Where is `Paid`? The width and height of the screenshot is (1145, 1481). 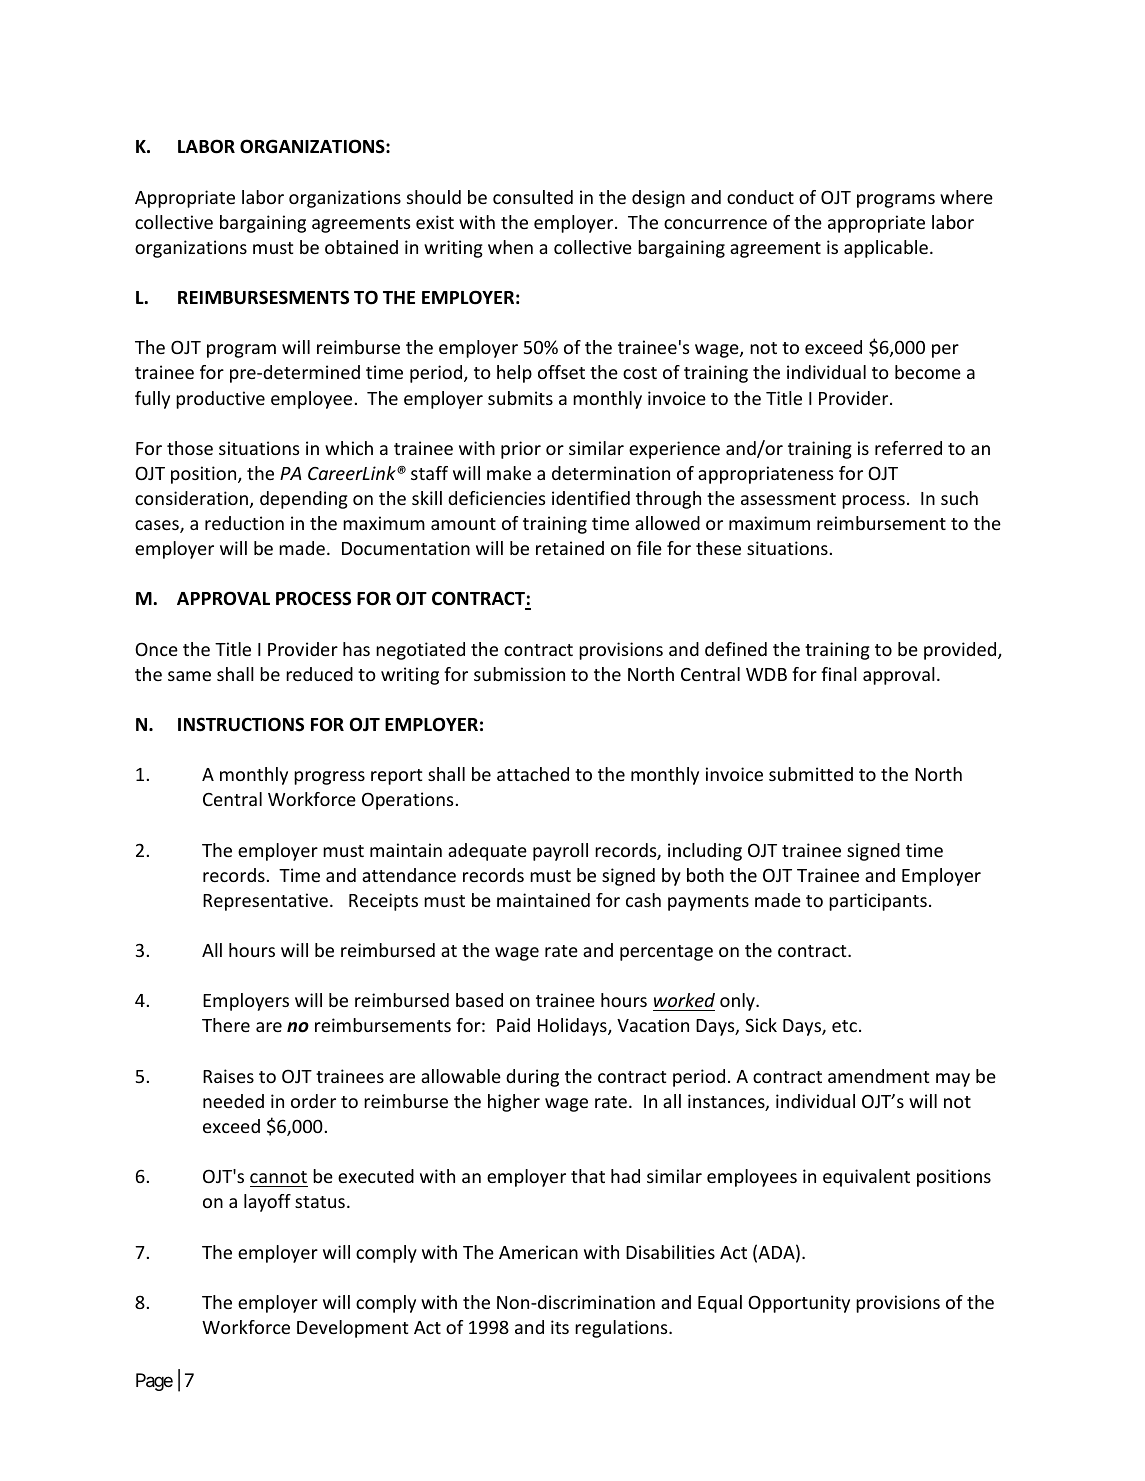
Paid is located at coordinates (513, 1025).
